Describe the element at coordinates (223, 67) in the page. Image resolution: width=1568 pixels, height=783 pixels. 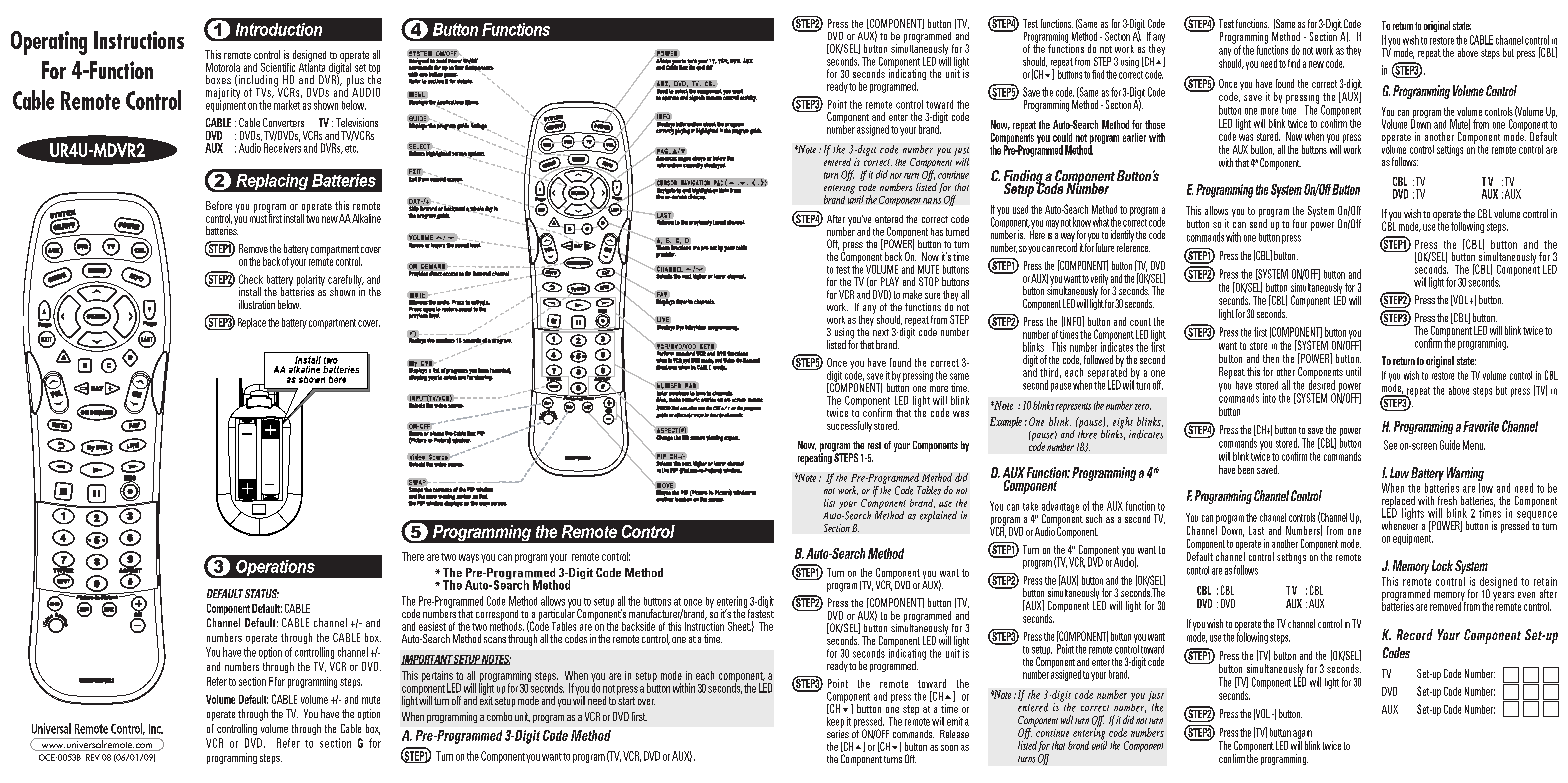
I see `Motorola` at that location.
